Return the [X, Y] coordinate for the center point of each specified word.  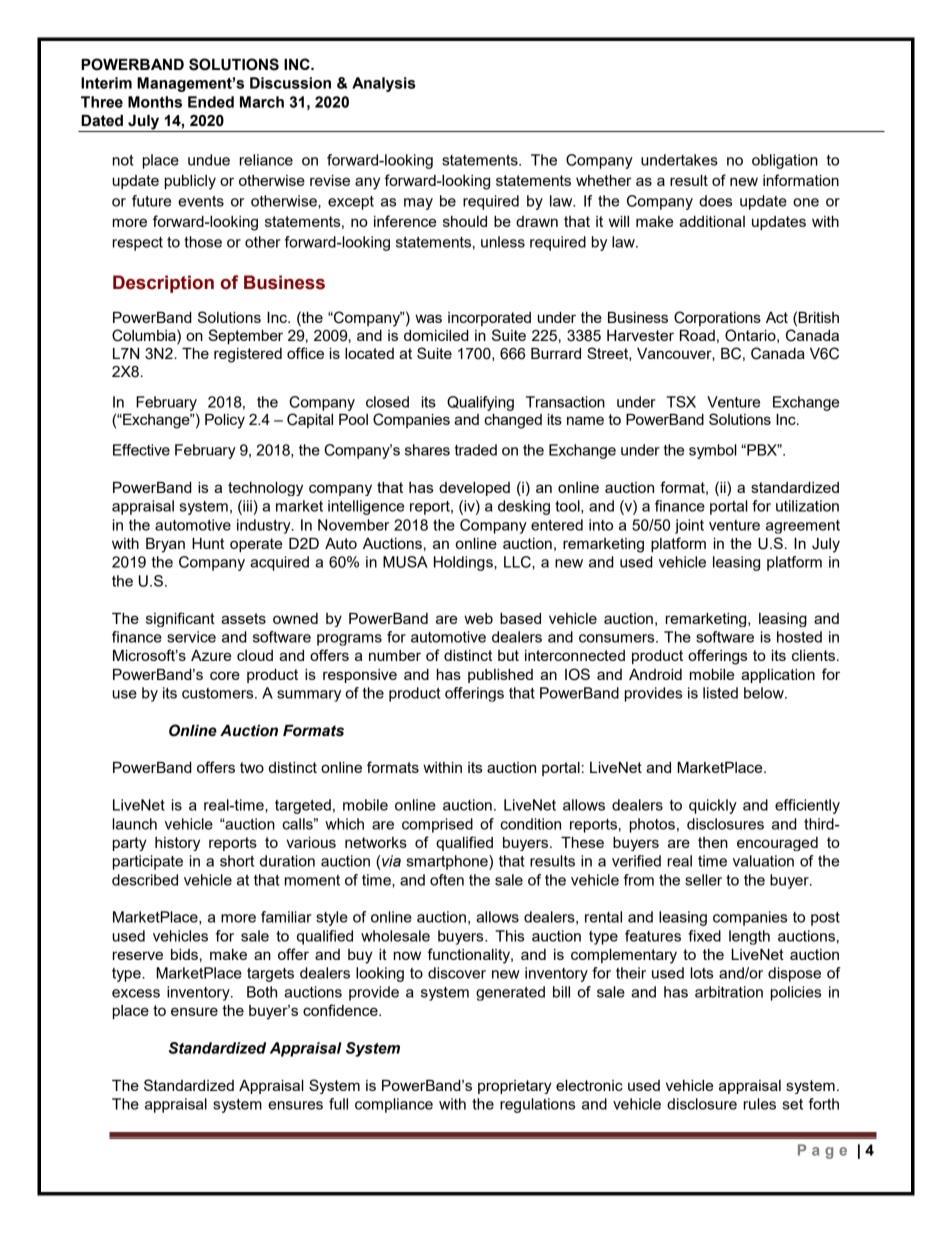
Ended [211, 102]
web [478, 618]
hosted [799, 637]
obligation [785, 161]
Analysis [383, 84]
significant [180, 619]
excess [136, 993]
